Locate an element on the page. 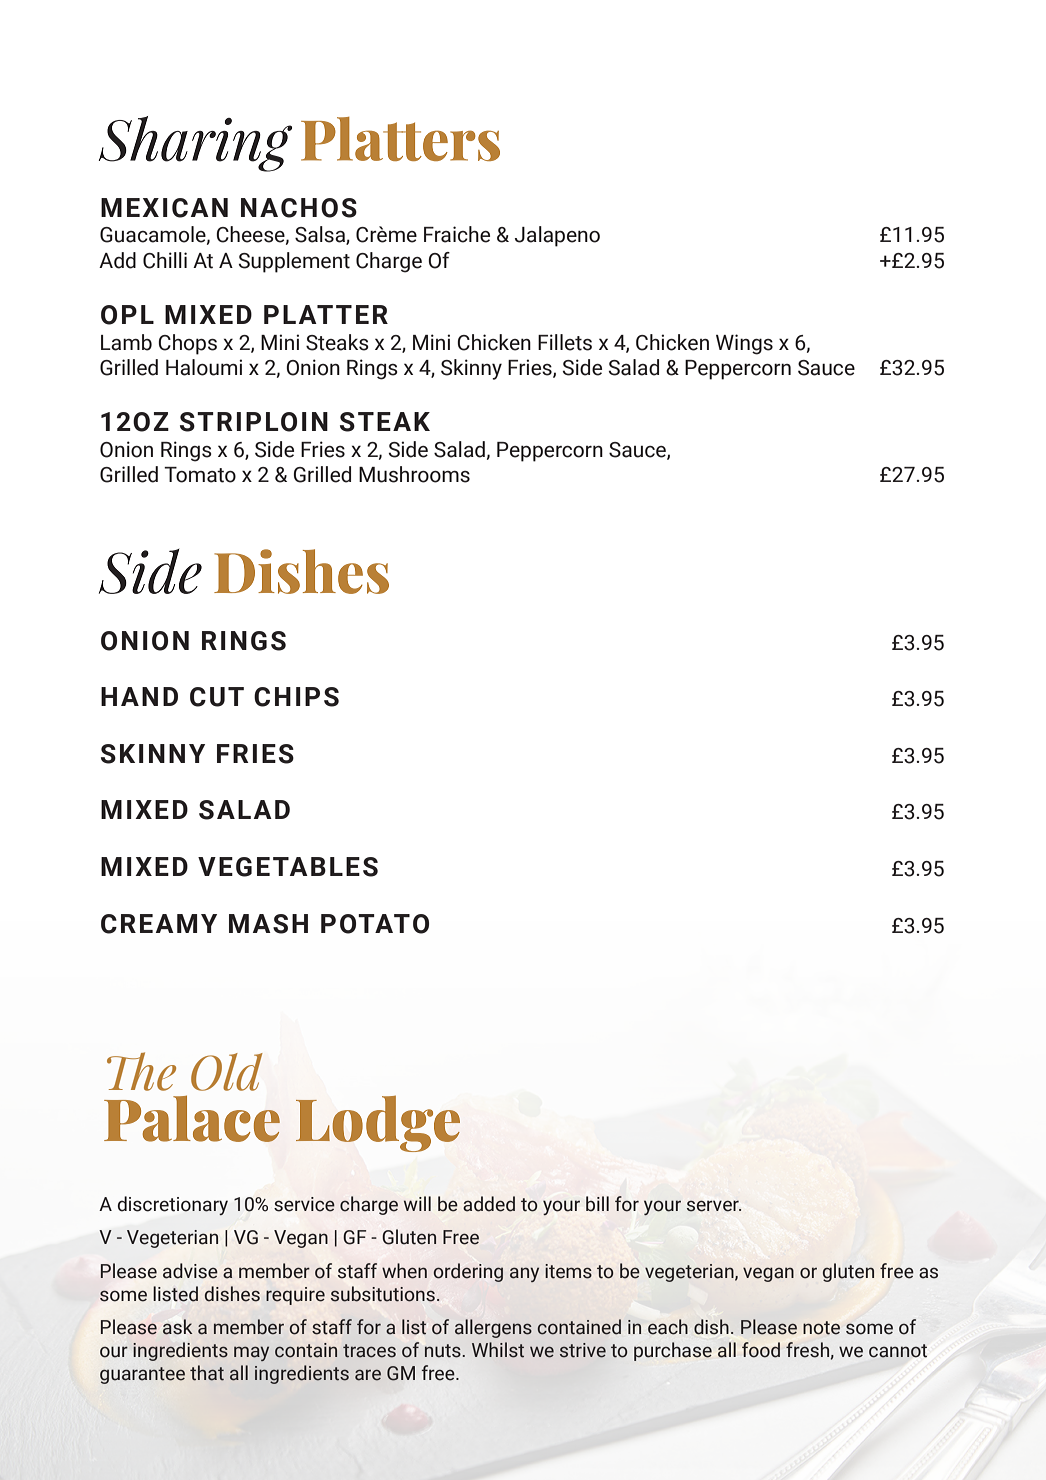 Image resolution: width=1046 pixels, height=1480 pixels. Jalapeno is located at coordinates (557, 236).
